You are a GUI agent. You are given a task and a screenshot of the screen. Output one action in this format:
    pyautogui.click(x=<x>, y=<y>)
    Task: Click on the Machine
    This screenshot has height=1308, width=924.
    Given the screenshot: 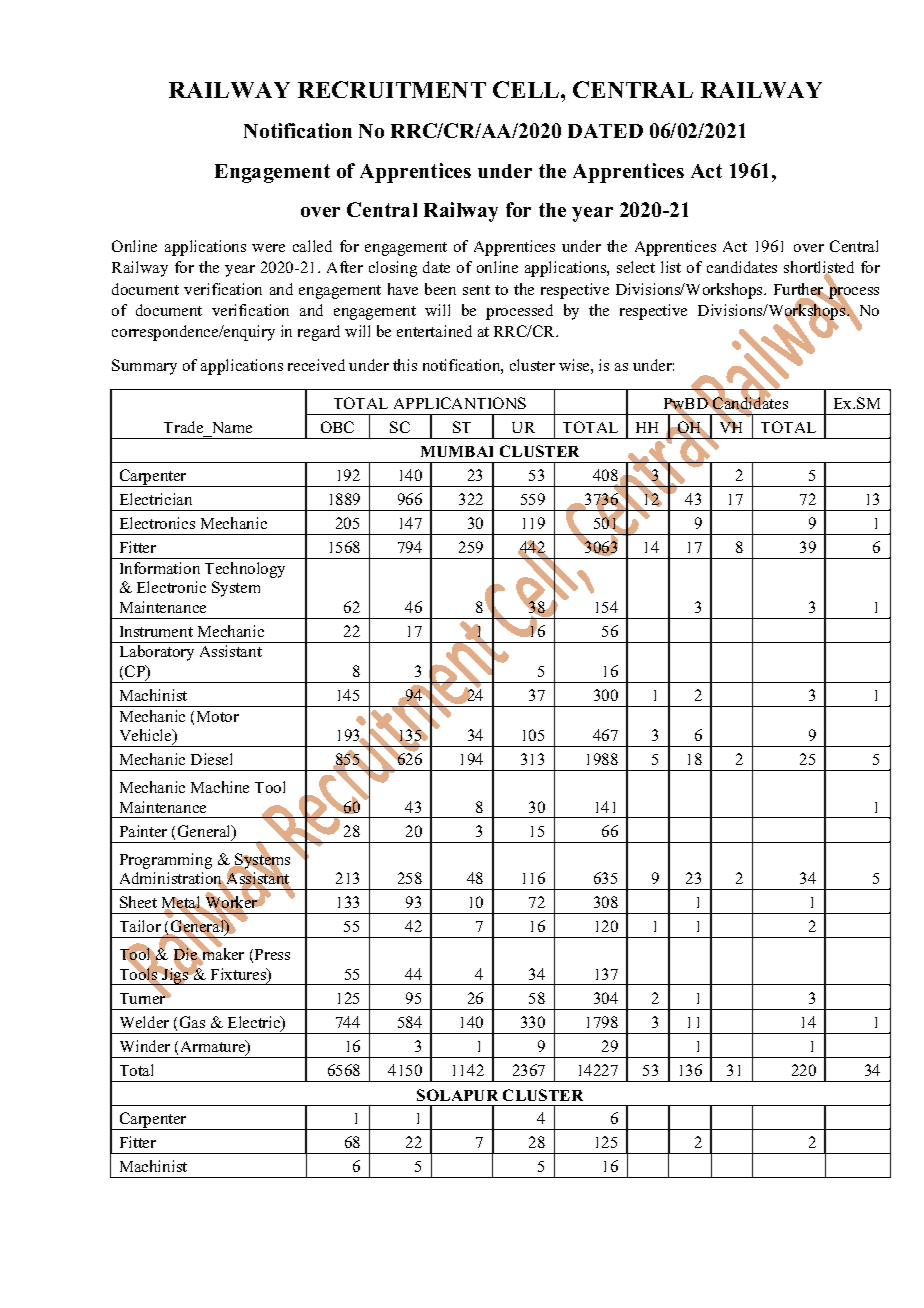 What is the action you would take?
    pyautogui.click(x=220, y=787)
